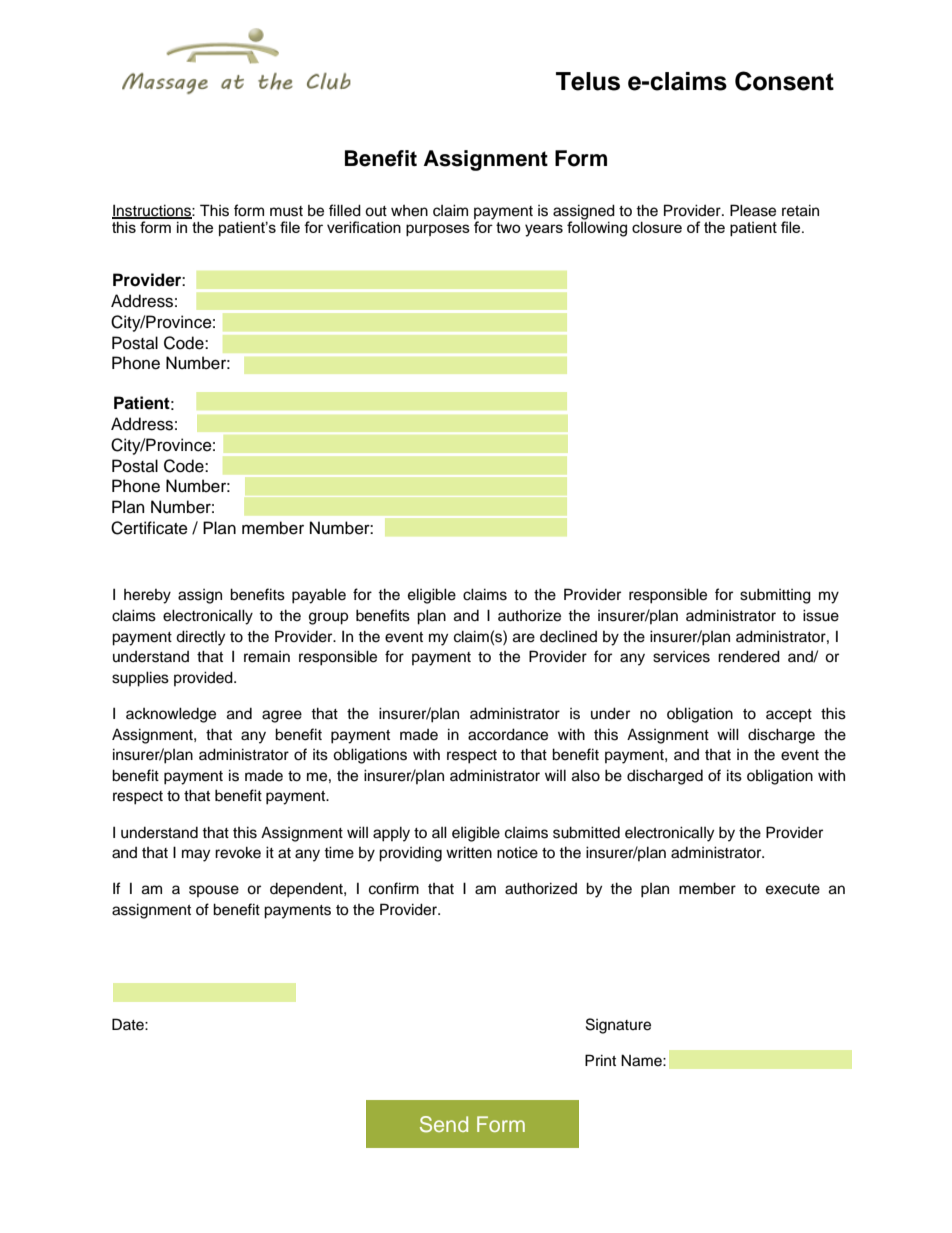 The height and width of the screenshot is (1233, 952). Describe the element at coordinates (286, 211) in the screenshot. I see `must` at that location.
